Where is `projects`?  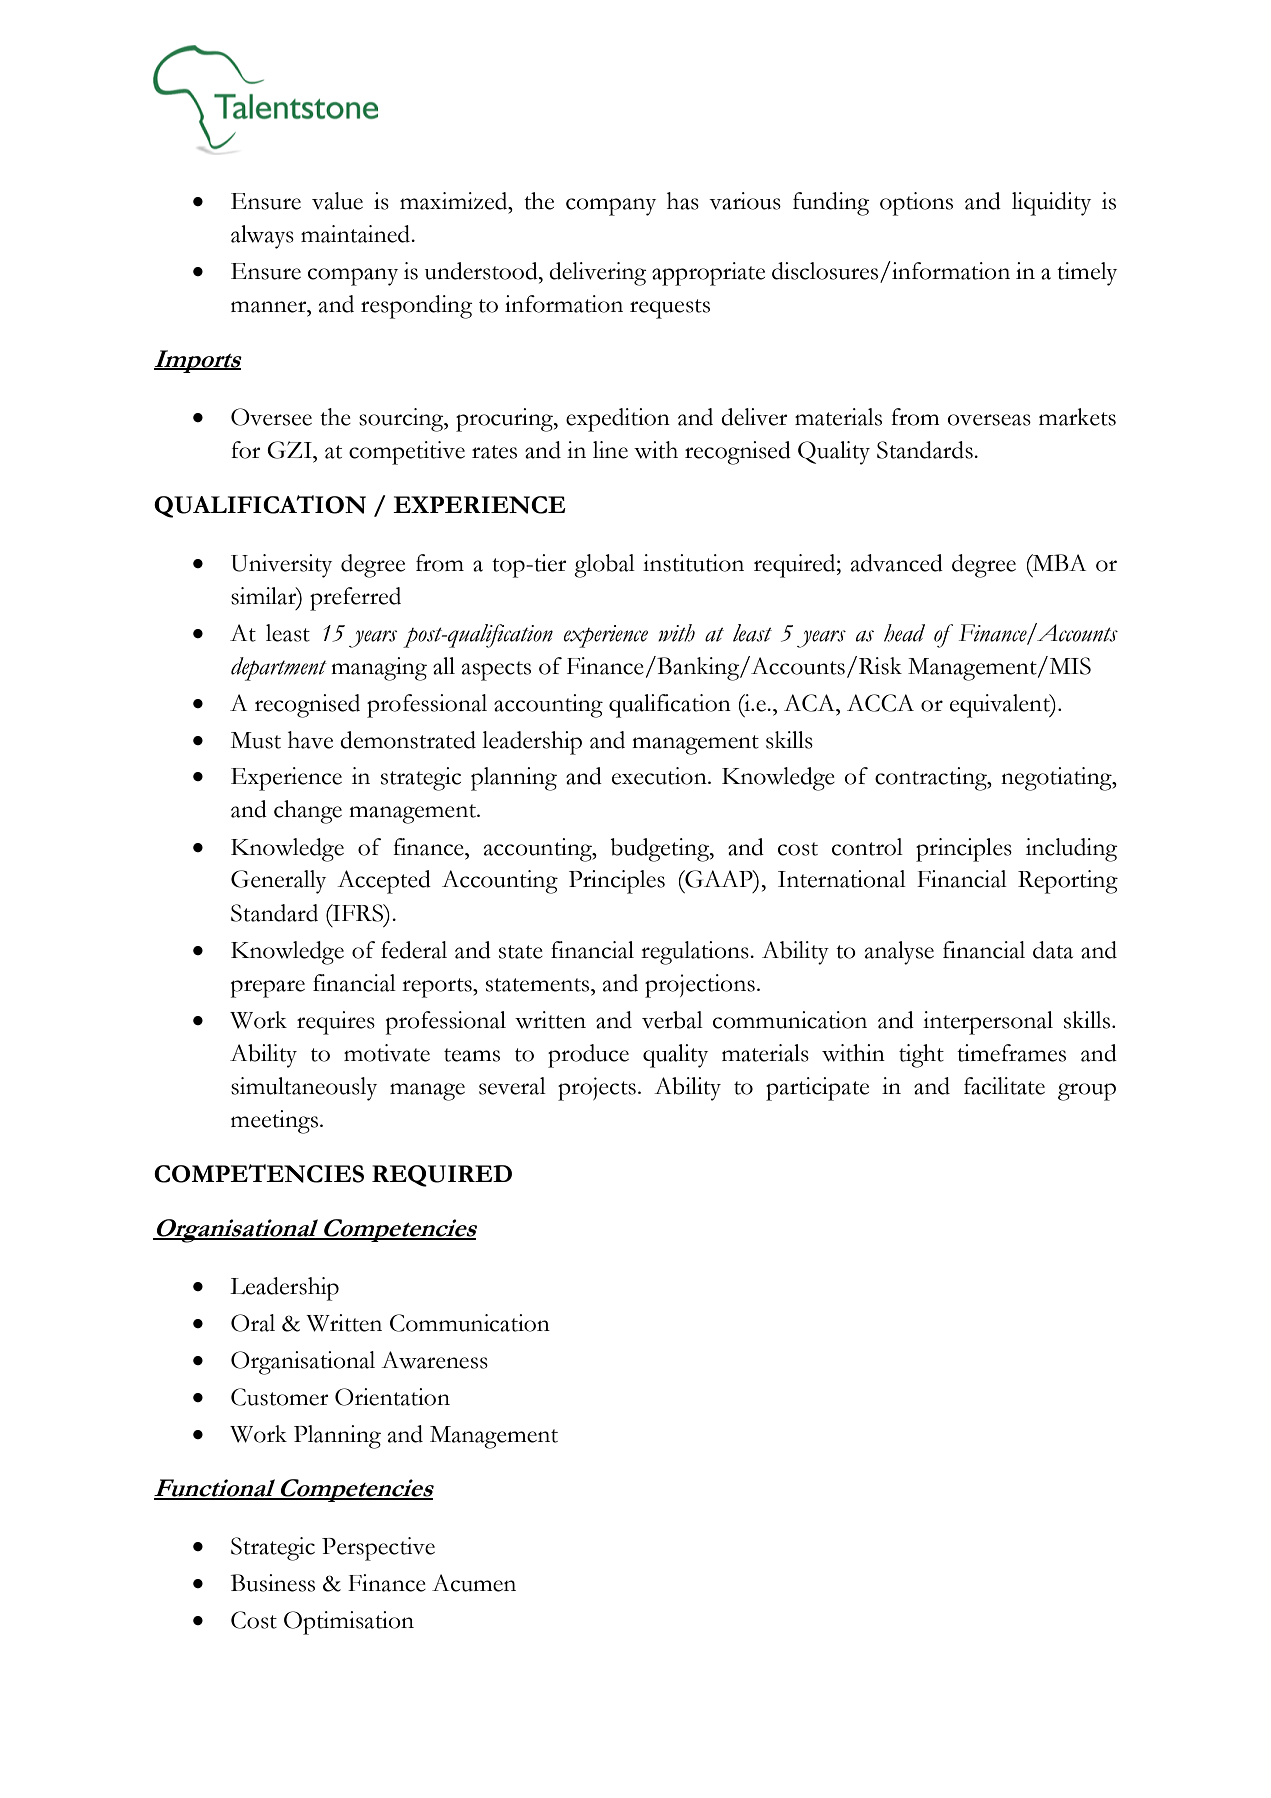
projects is located at coordinates (597, 1089).
